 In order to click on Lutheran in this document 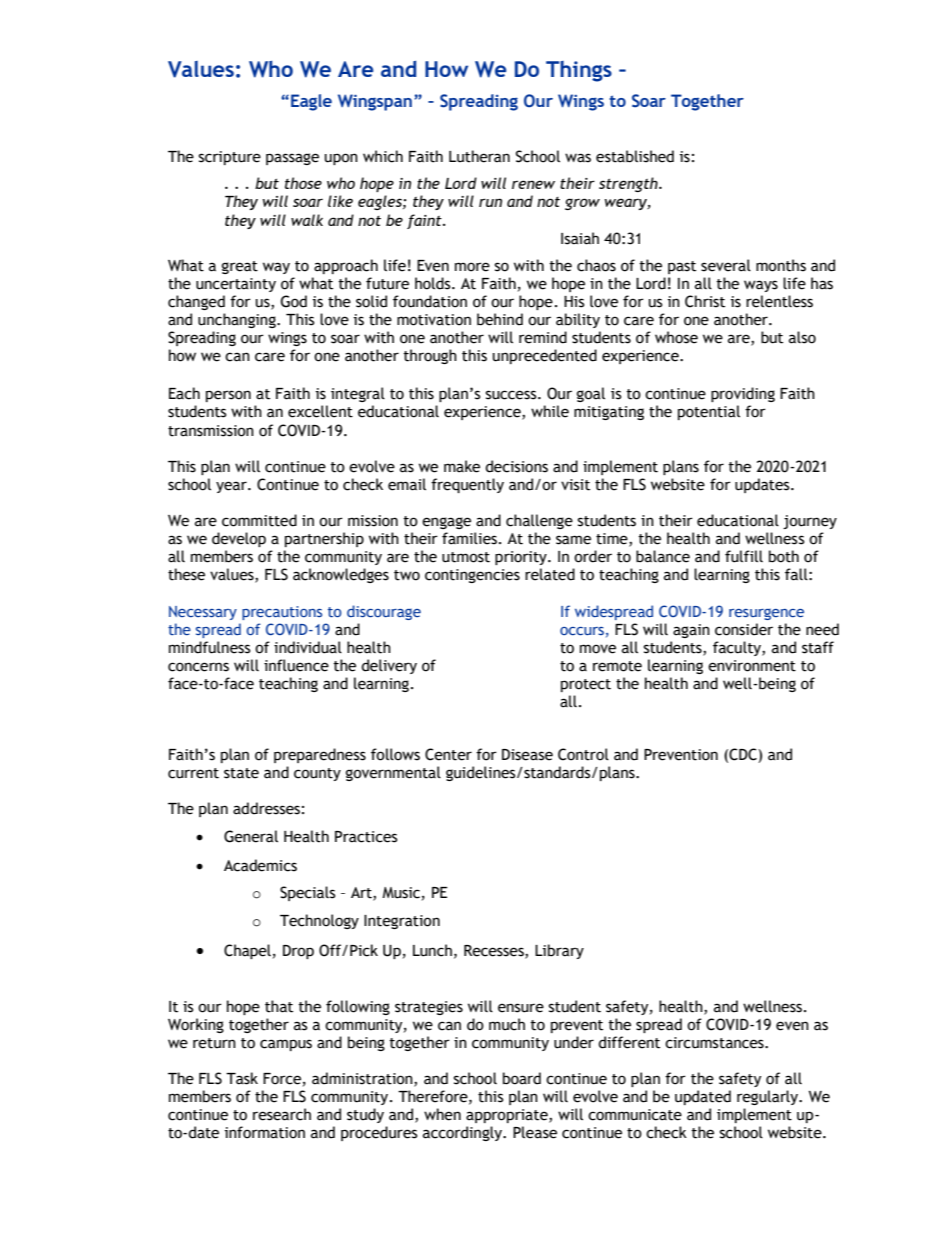, I will do `click(479, 156)`.
